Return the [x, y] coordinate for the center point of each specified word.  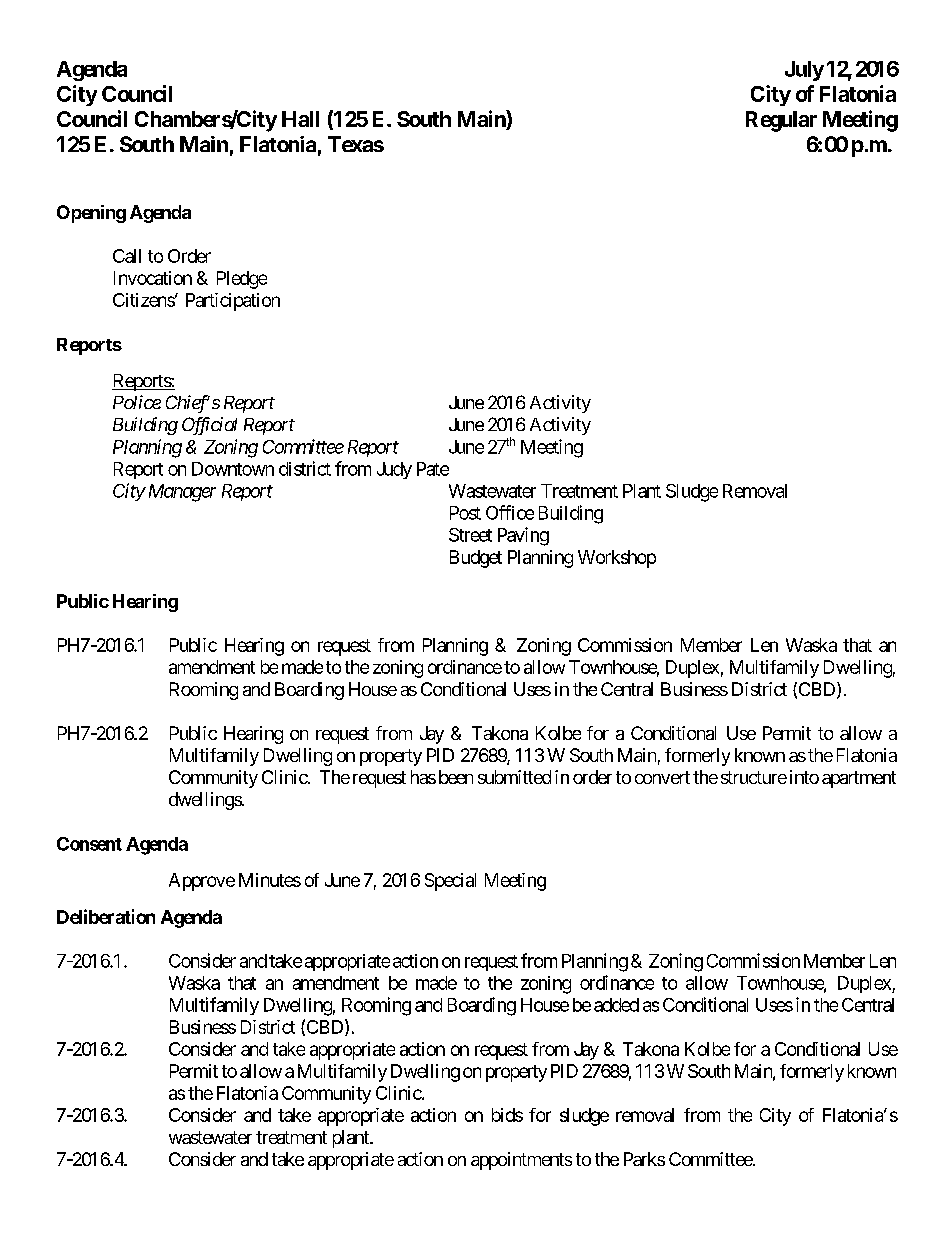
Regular [781, 121]
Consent [89, 844]
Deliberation [106, 916]
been [456, 777]
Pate [433, 469]
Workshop [617, 559]
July [804, 71]
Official [209, 426]
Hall [300, 119]
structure [754, 777]
